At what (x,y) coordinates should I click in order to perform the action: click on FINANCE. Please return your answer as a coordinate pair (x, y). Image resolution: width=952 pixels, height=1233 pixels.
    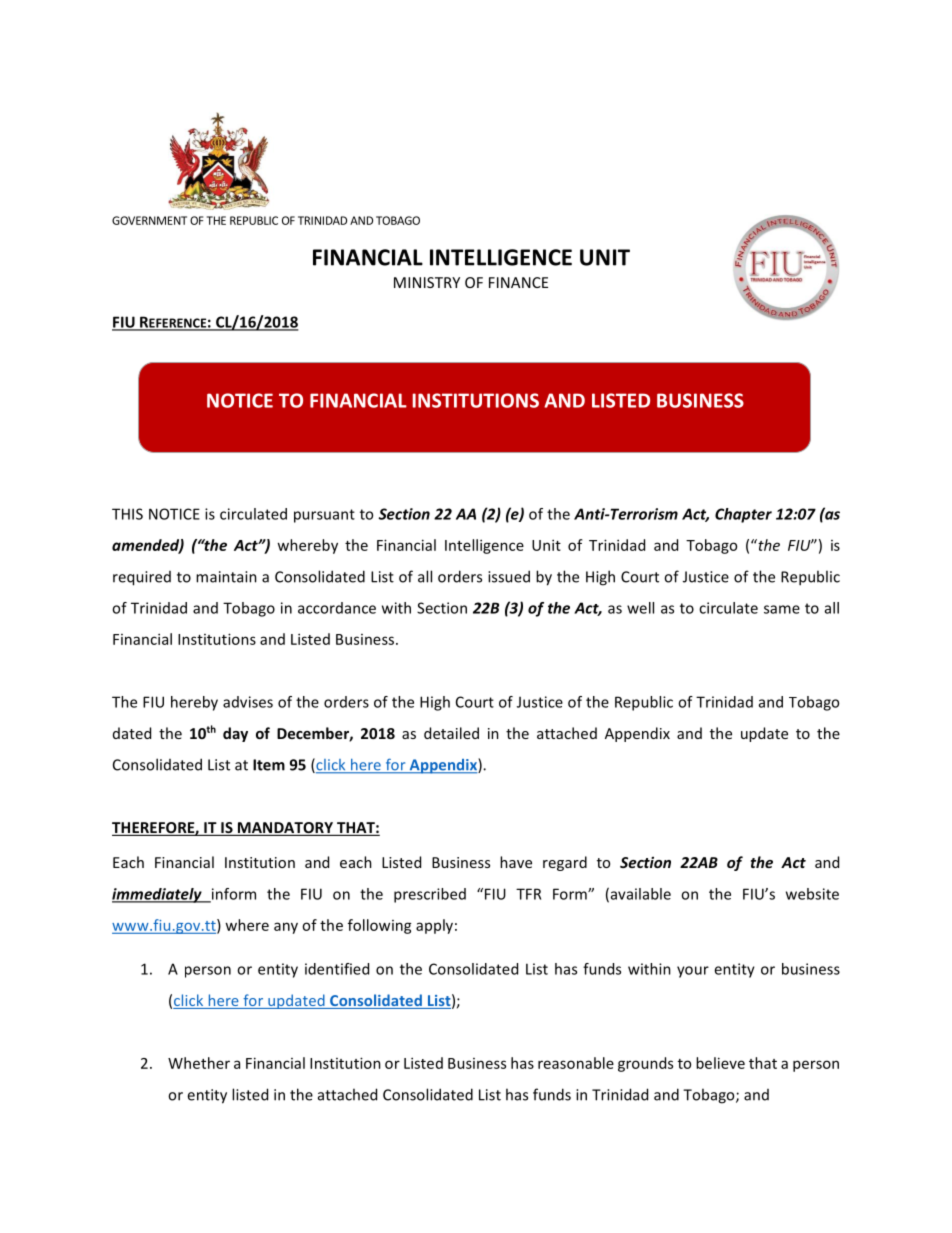
    Looking at the image, I should click on (518, 282).
